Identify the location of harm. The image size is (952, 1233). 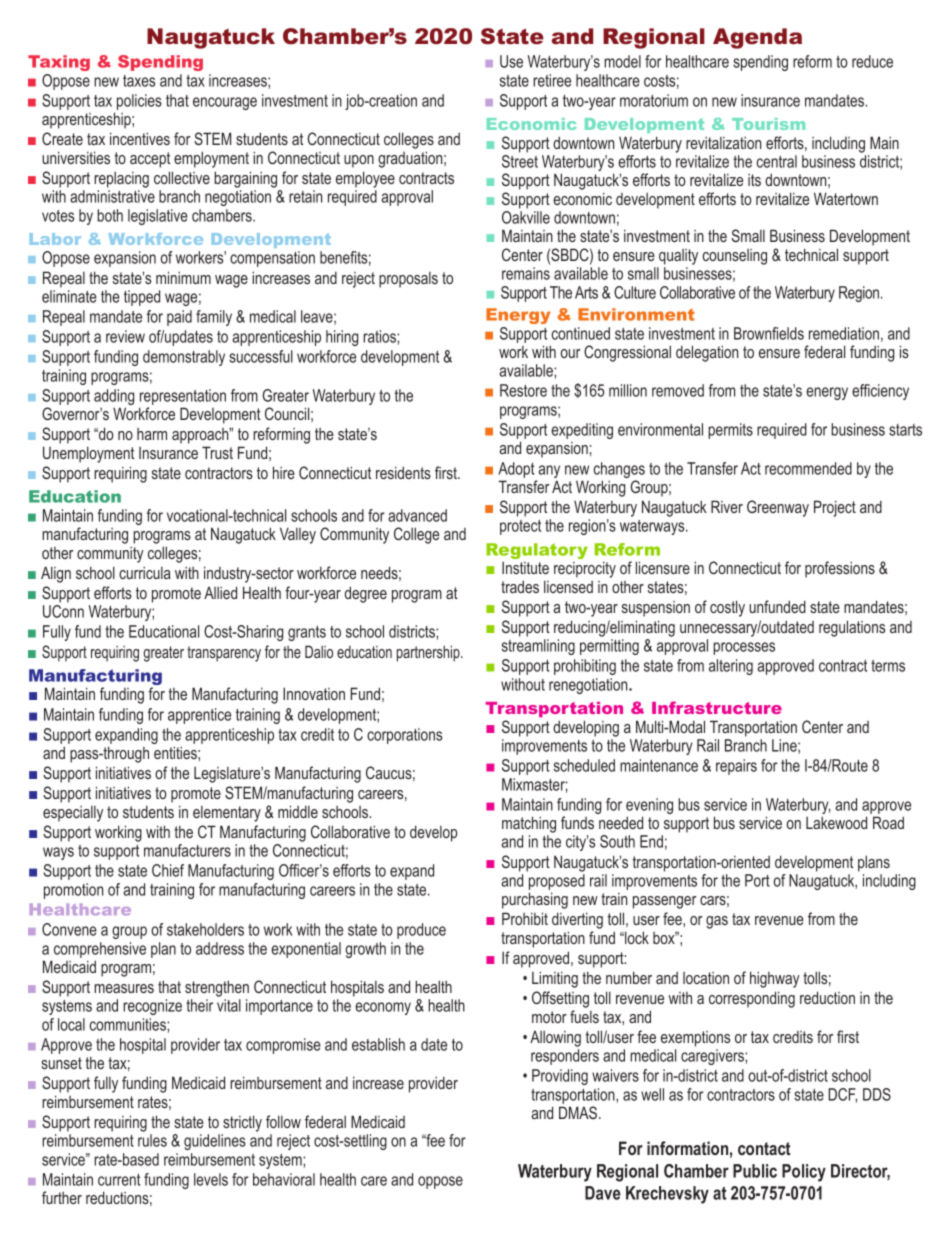
(152, 434).
